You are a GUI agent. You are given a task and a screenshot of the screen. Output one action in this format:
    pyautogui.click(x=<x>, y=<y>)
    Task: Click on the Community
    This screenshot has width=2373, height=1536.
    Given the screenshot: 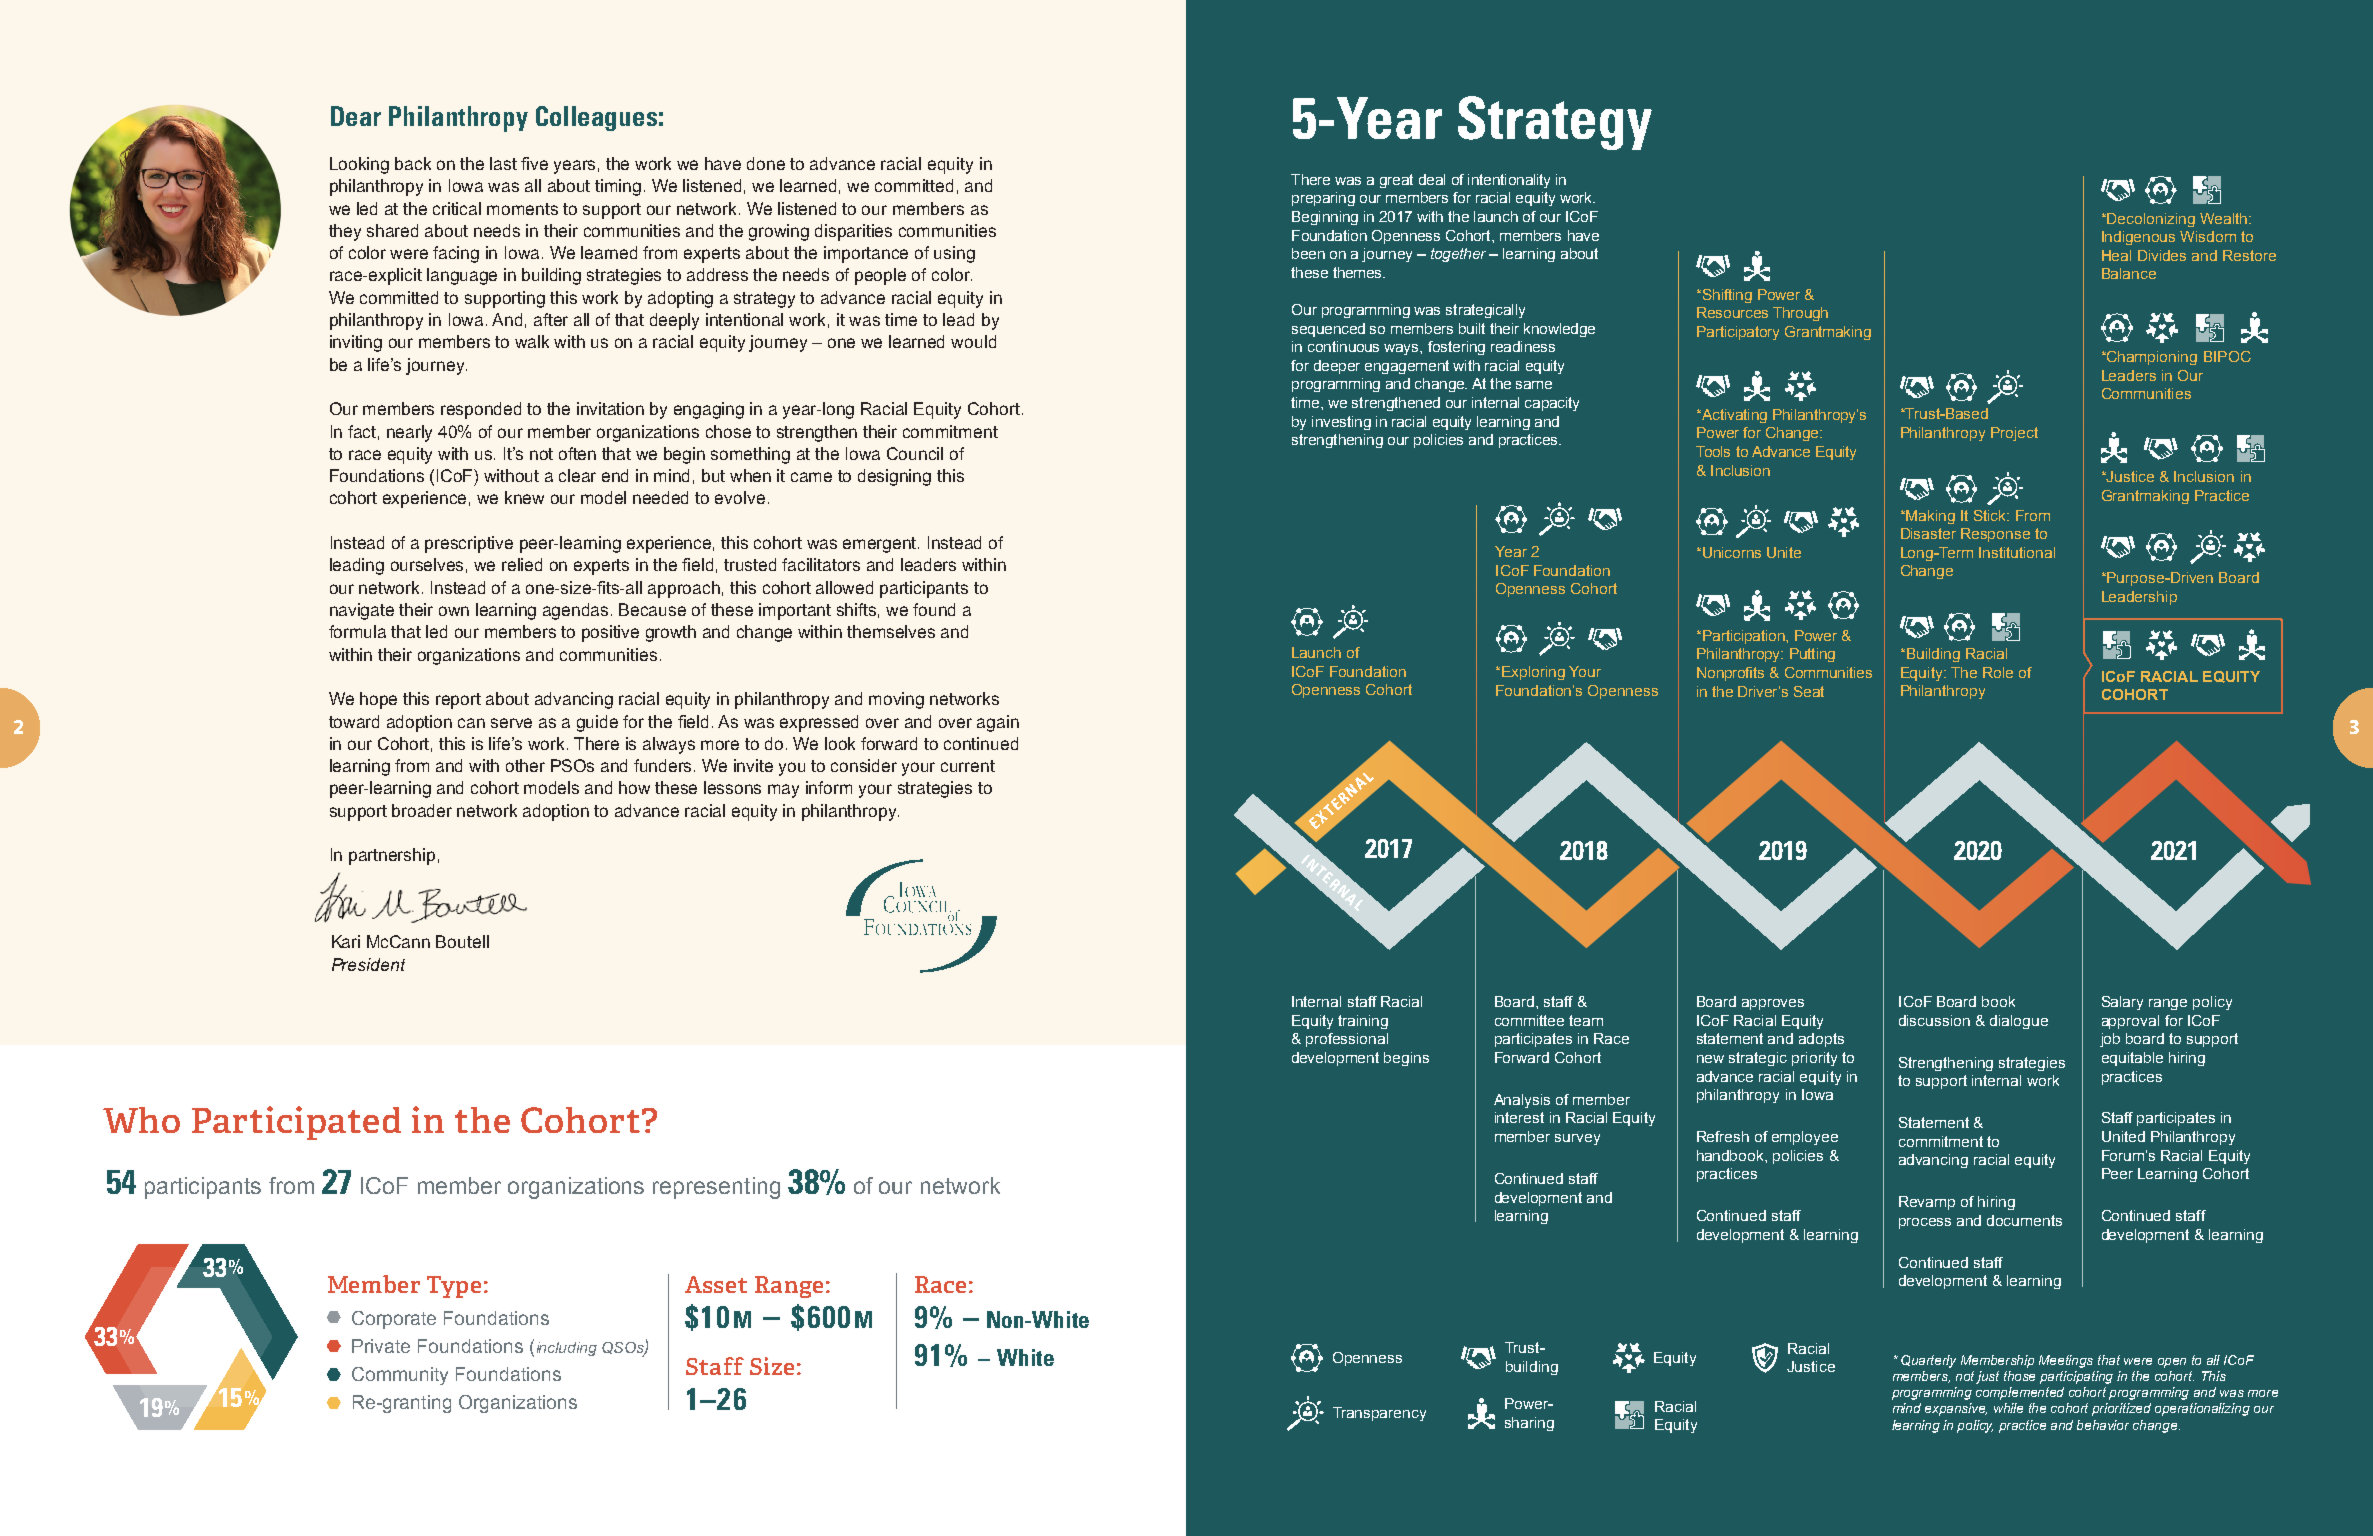 What is the action you would take?
    pyautogui.click(x=400, y=1376)
